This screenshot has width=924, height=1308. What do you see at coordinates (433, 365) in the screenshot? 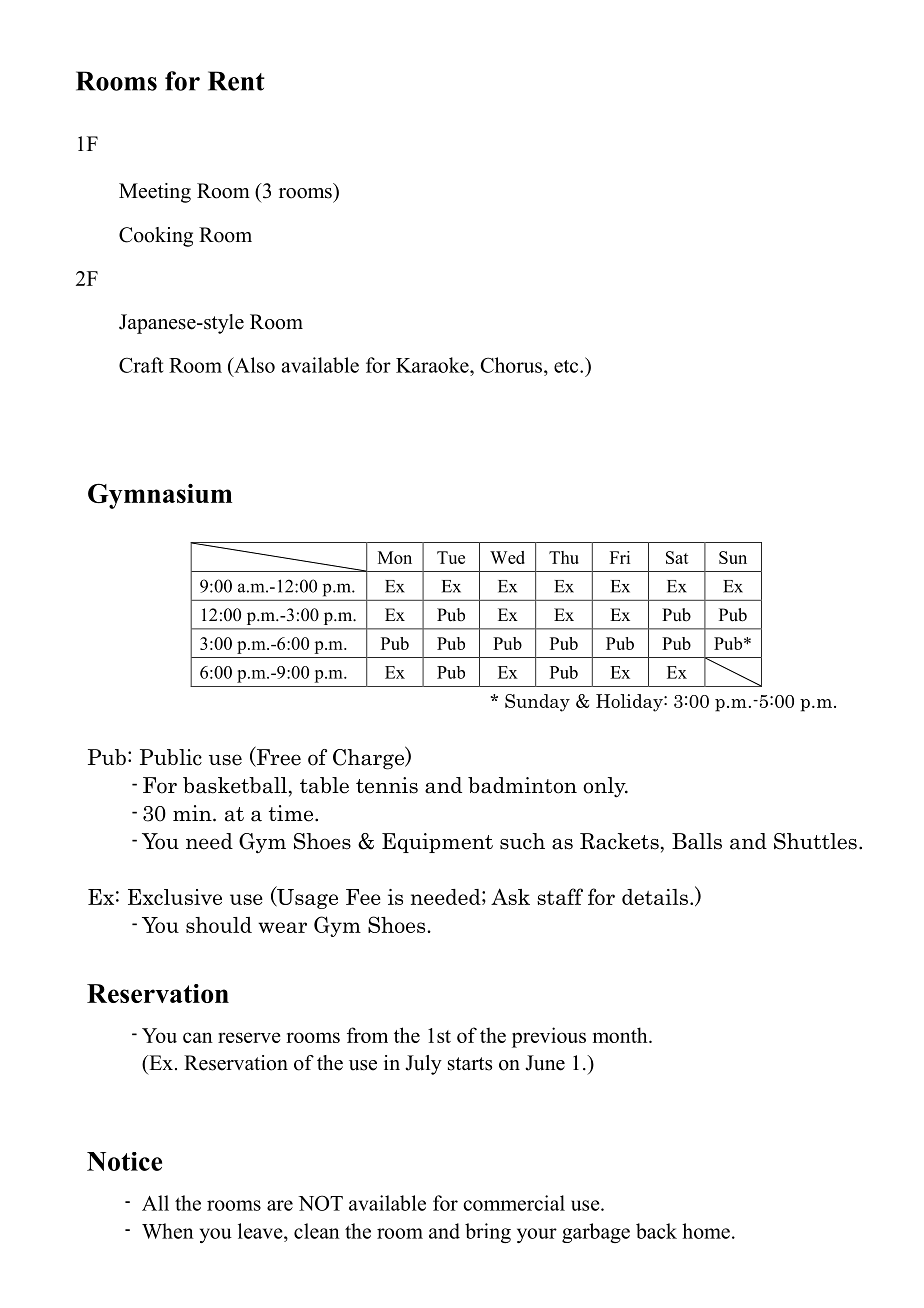
I see `Karaoke` at bounding box center [433, 365].
